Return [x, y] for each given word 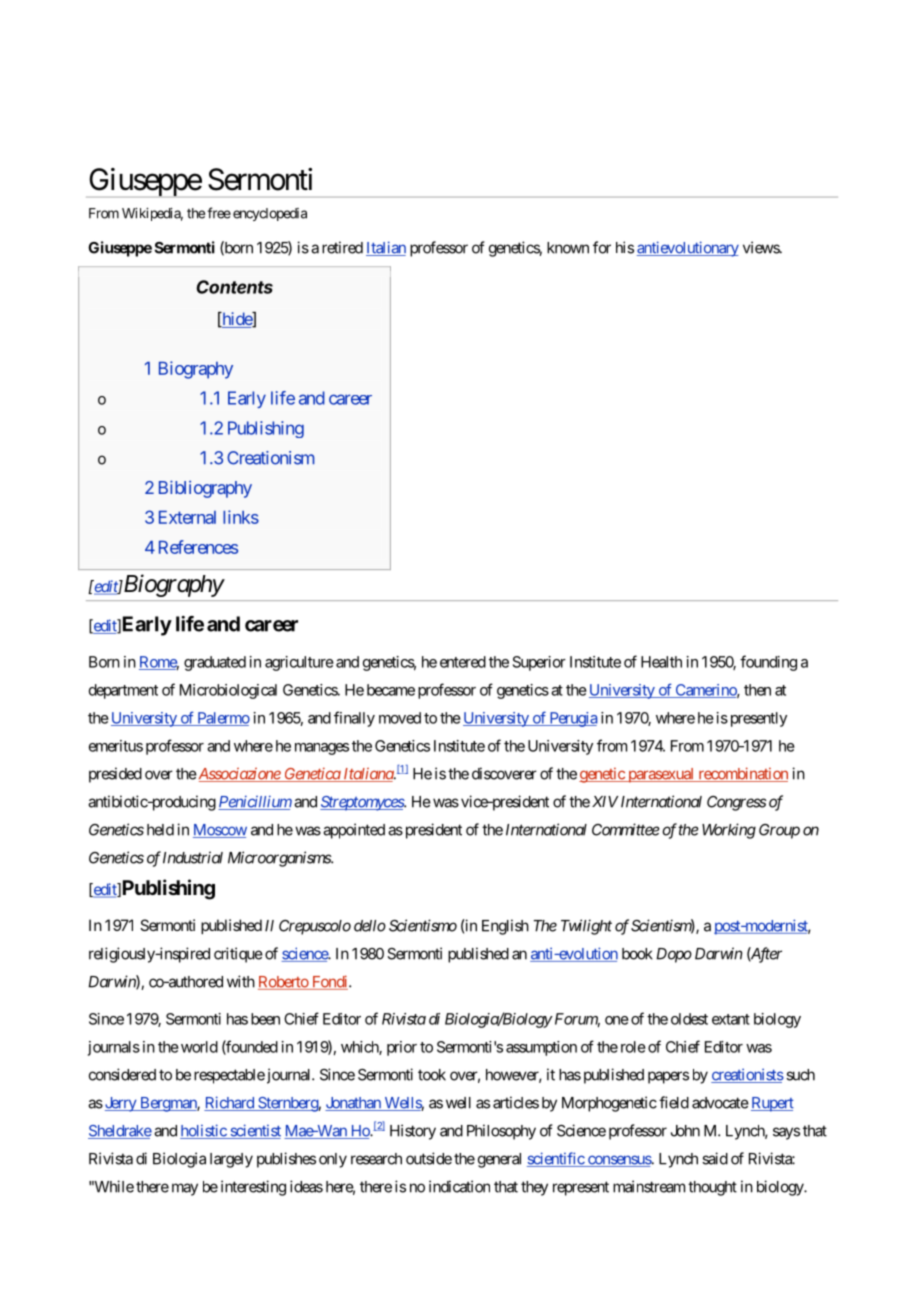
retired [342, 247]
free [219, 213]
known [568, 248]
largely [231, 1160]
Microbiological [228, 691]
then [757, 690]
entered [463, 662]
